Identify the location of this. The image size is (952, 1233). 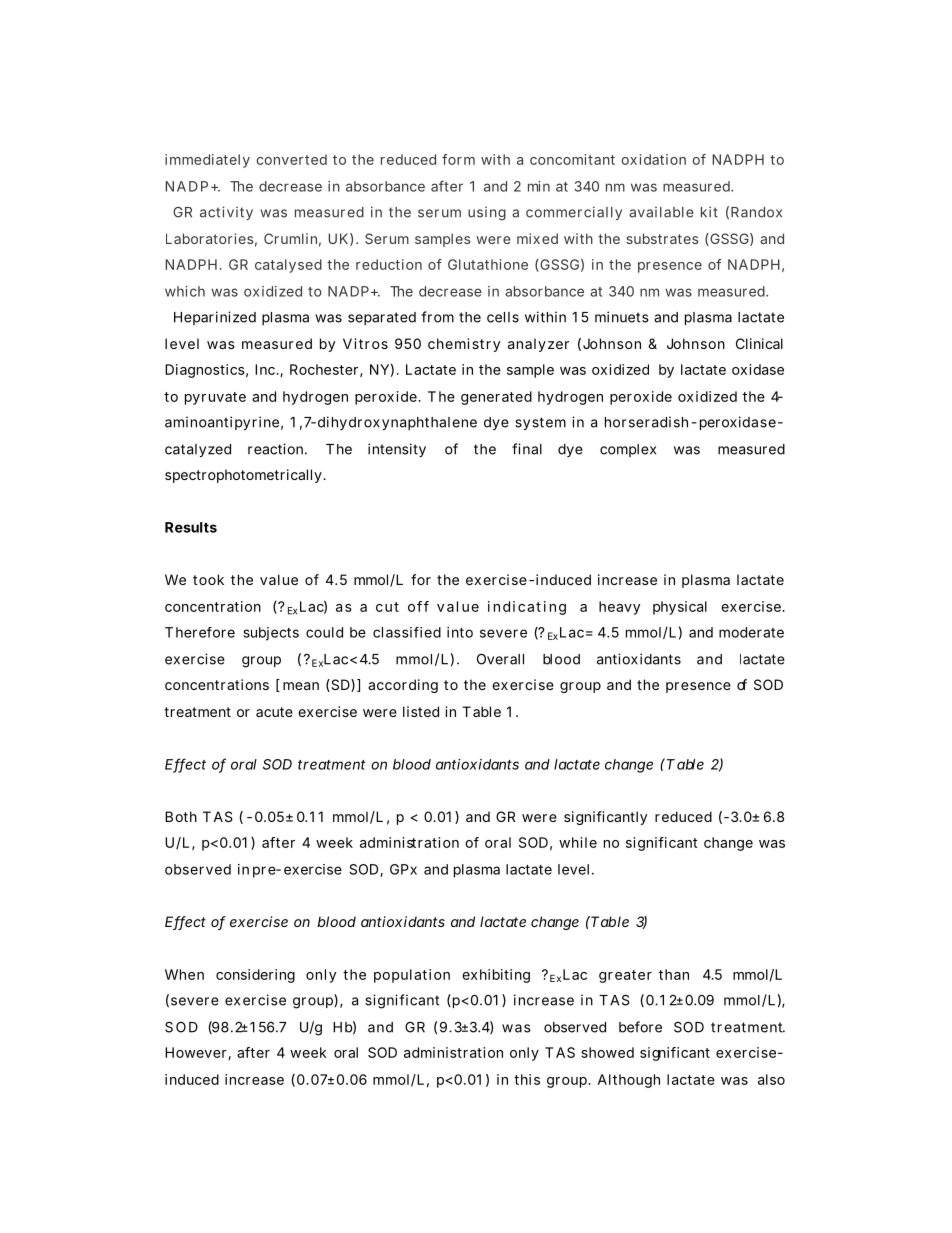
(527, 1079).
